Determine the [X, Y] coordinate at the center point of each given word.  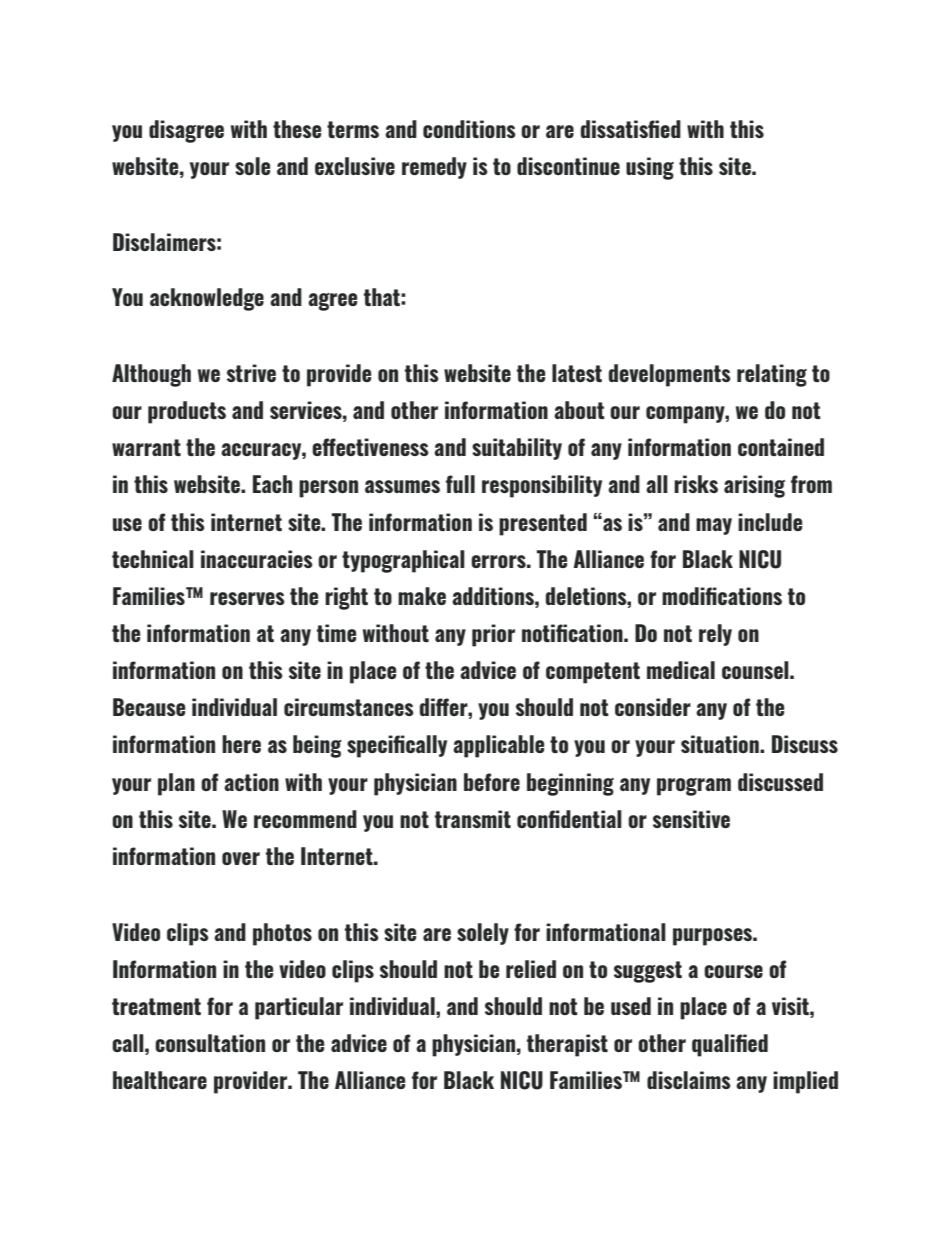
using [650, 168]
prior [493, 635]
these [297, 129]
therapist [567, 1045]
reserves [247, 598]
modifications [722, 596]
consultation [210, 1043]
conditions [469, 129]
